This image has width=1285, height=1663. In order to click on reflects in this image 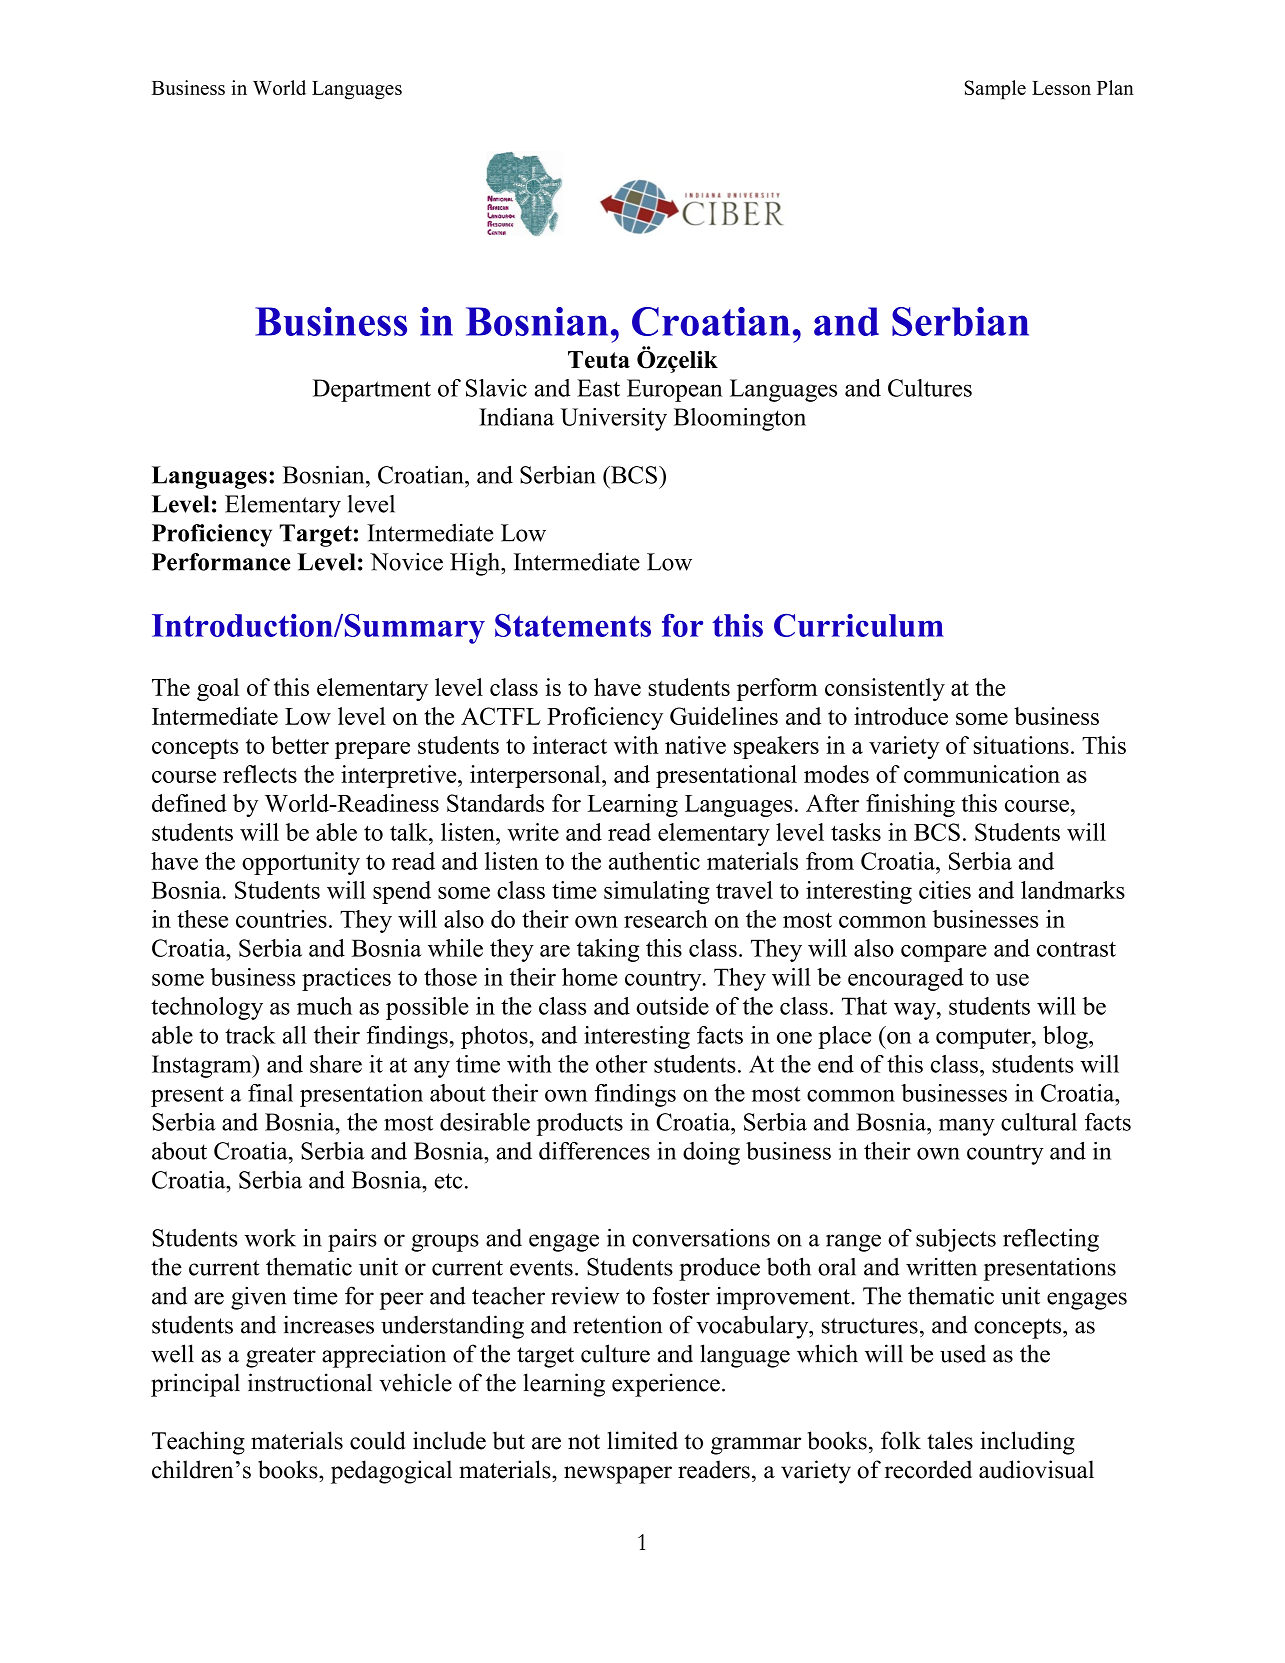, I will do `click(260, 774)`.
